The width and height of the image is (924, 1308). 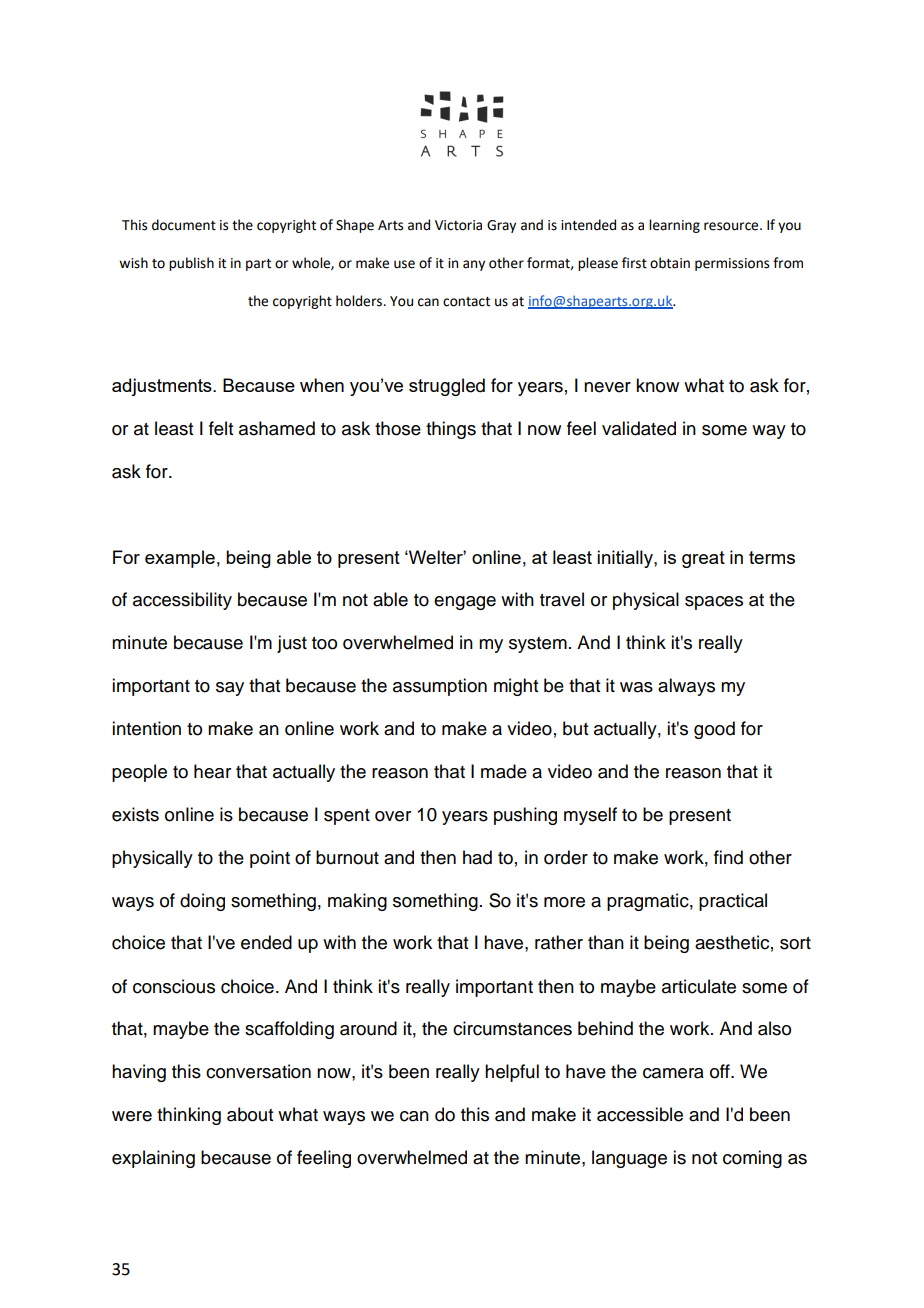 What do you see at coordinates (732, 264) in the image?
I see `permissions` at bounding box center [732, 264].
